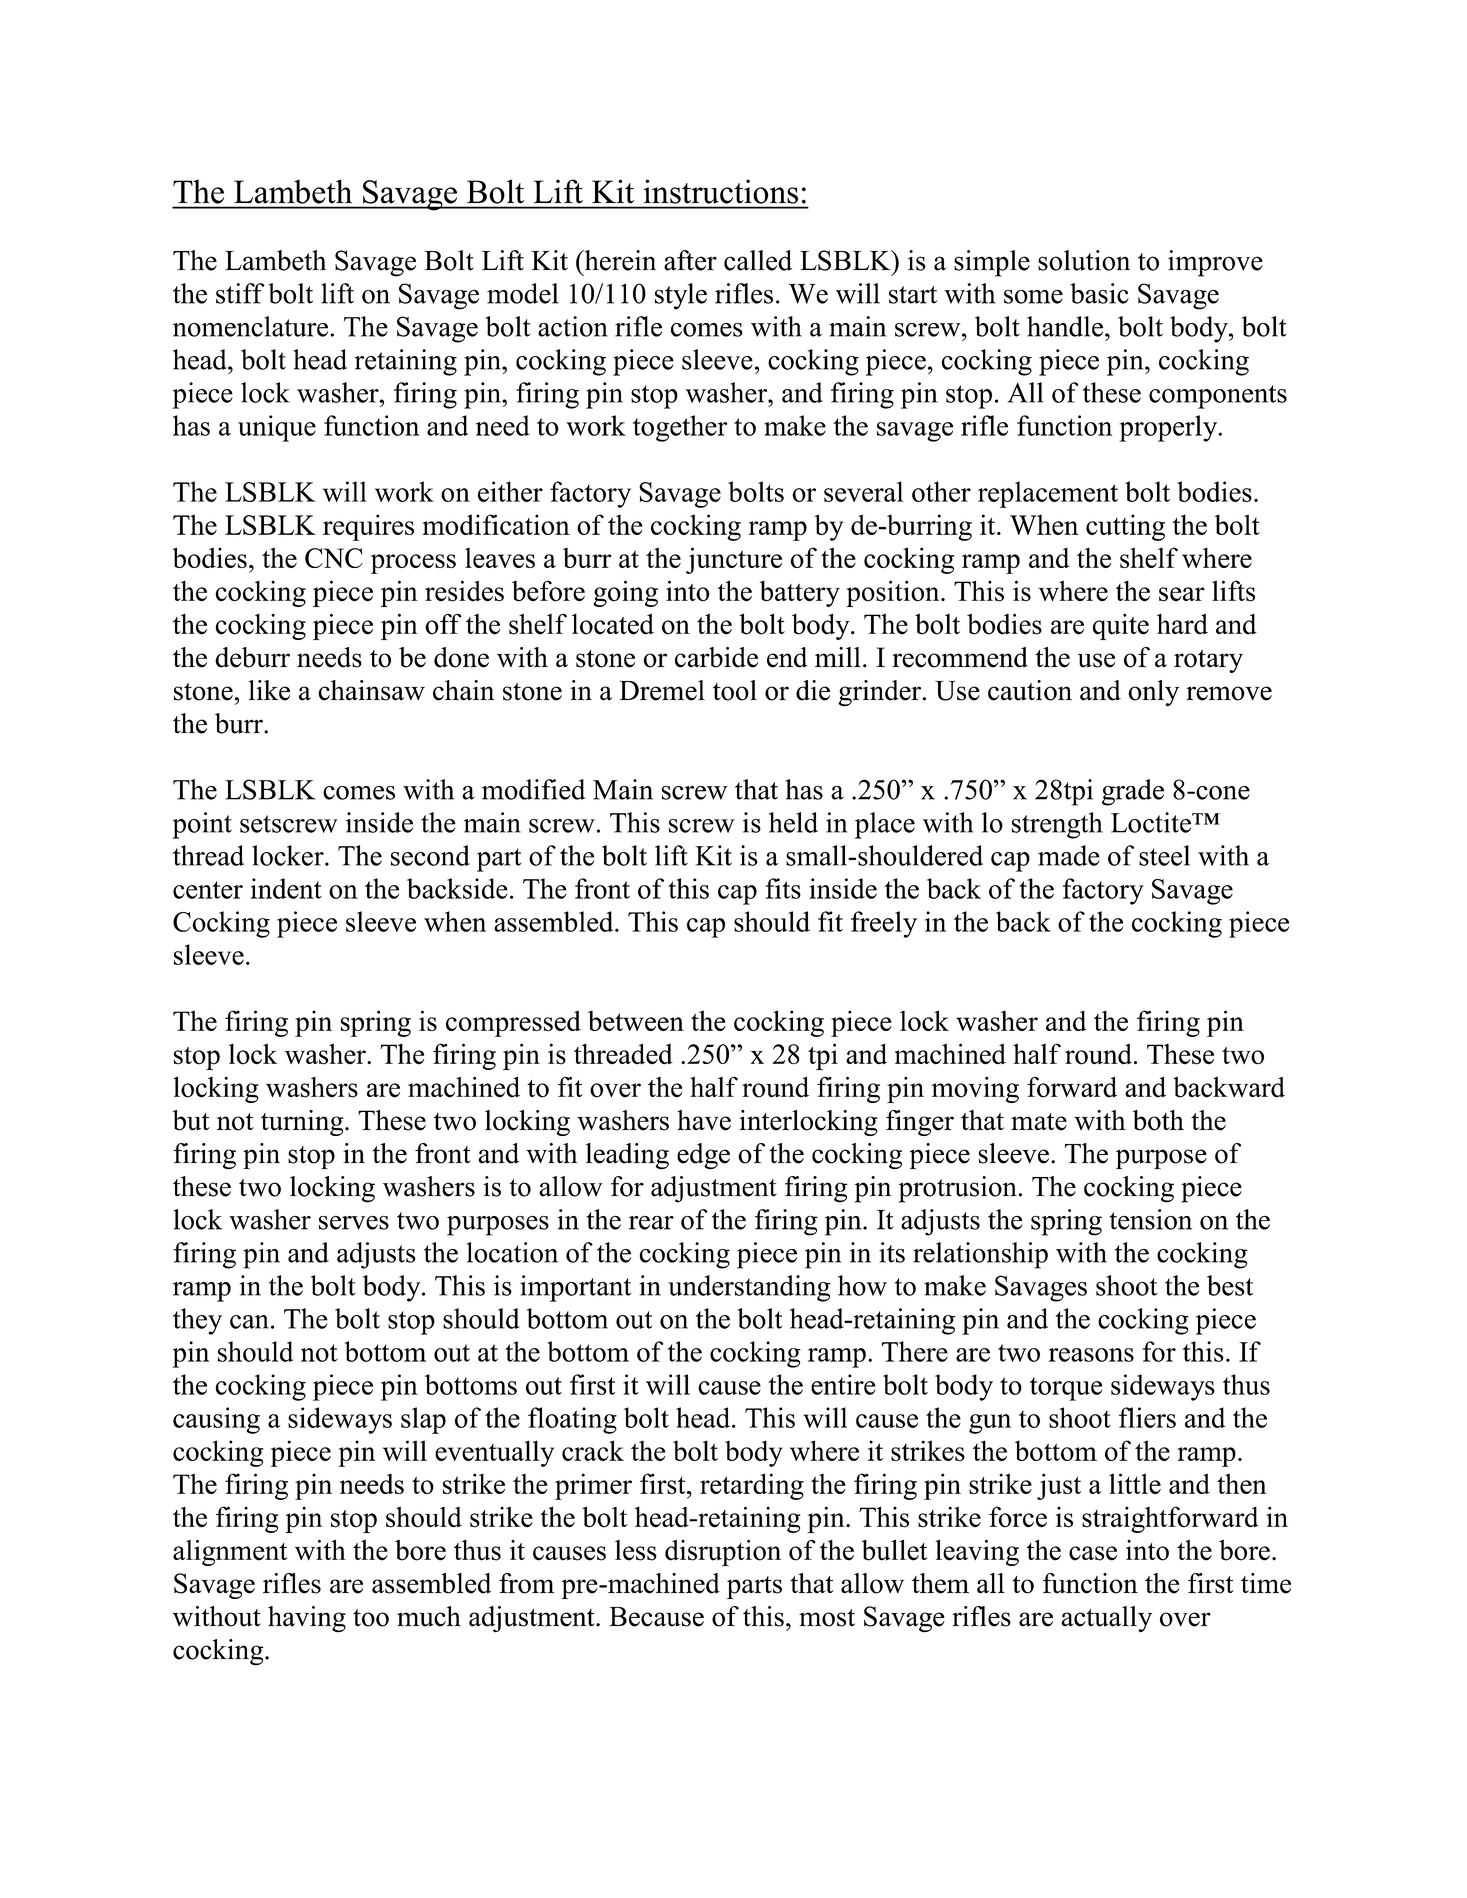 Image resolution: width=1467 pixels, height=1898 pixels. I want to click on CNC, so click(334, 558).
